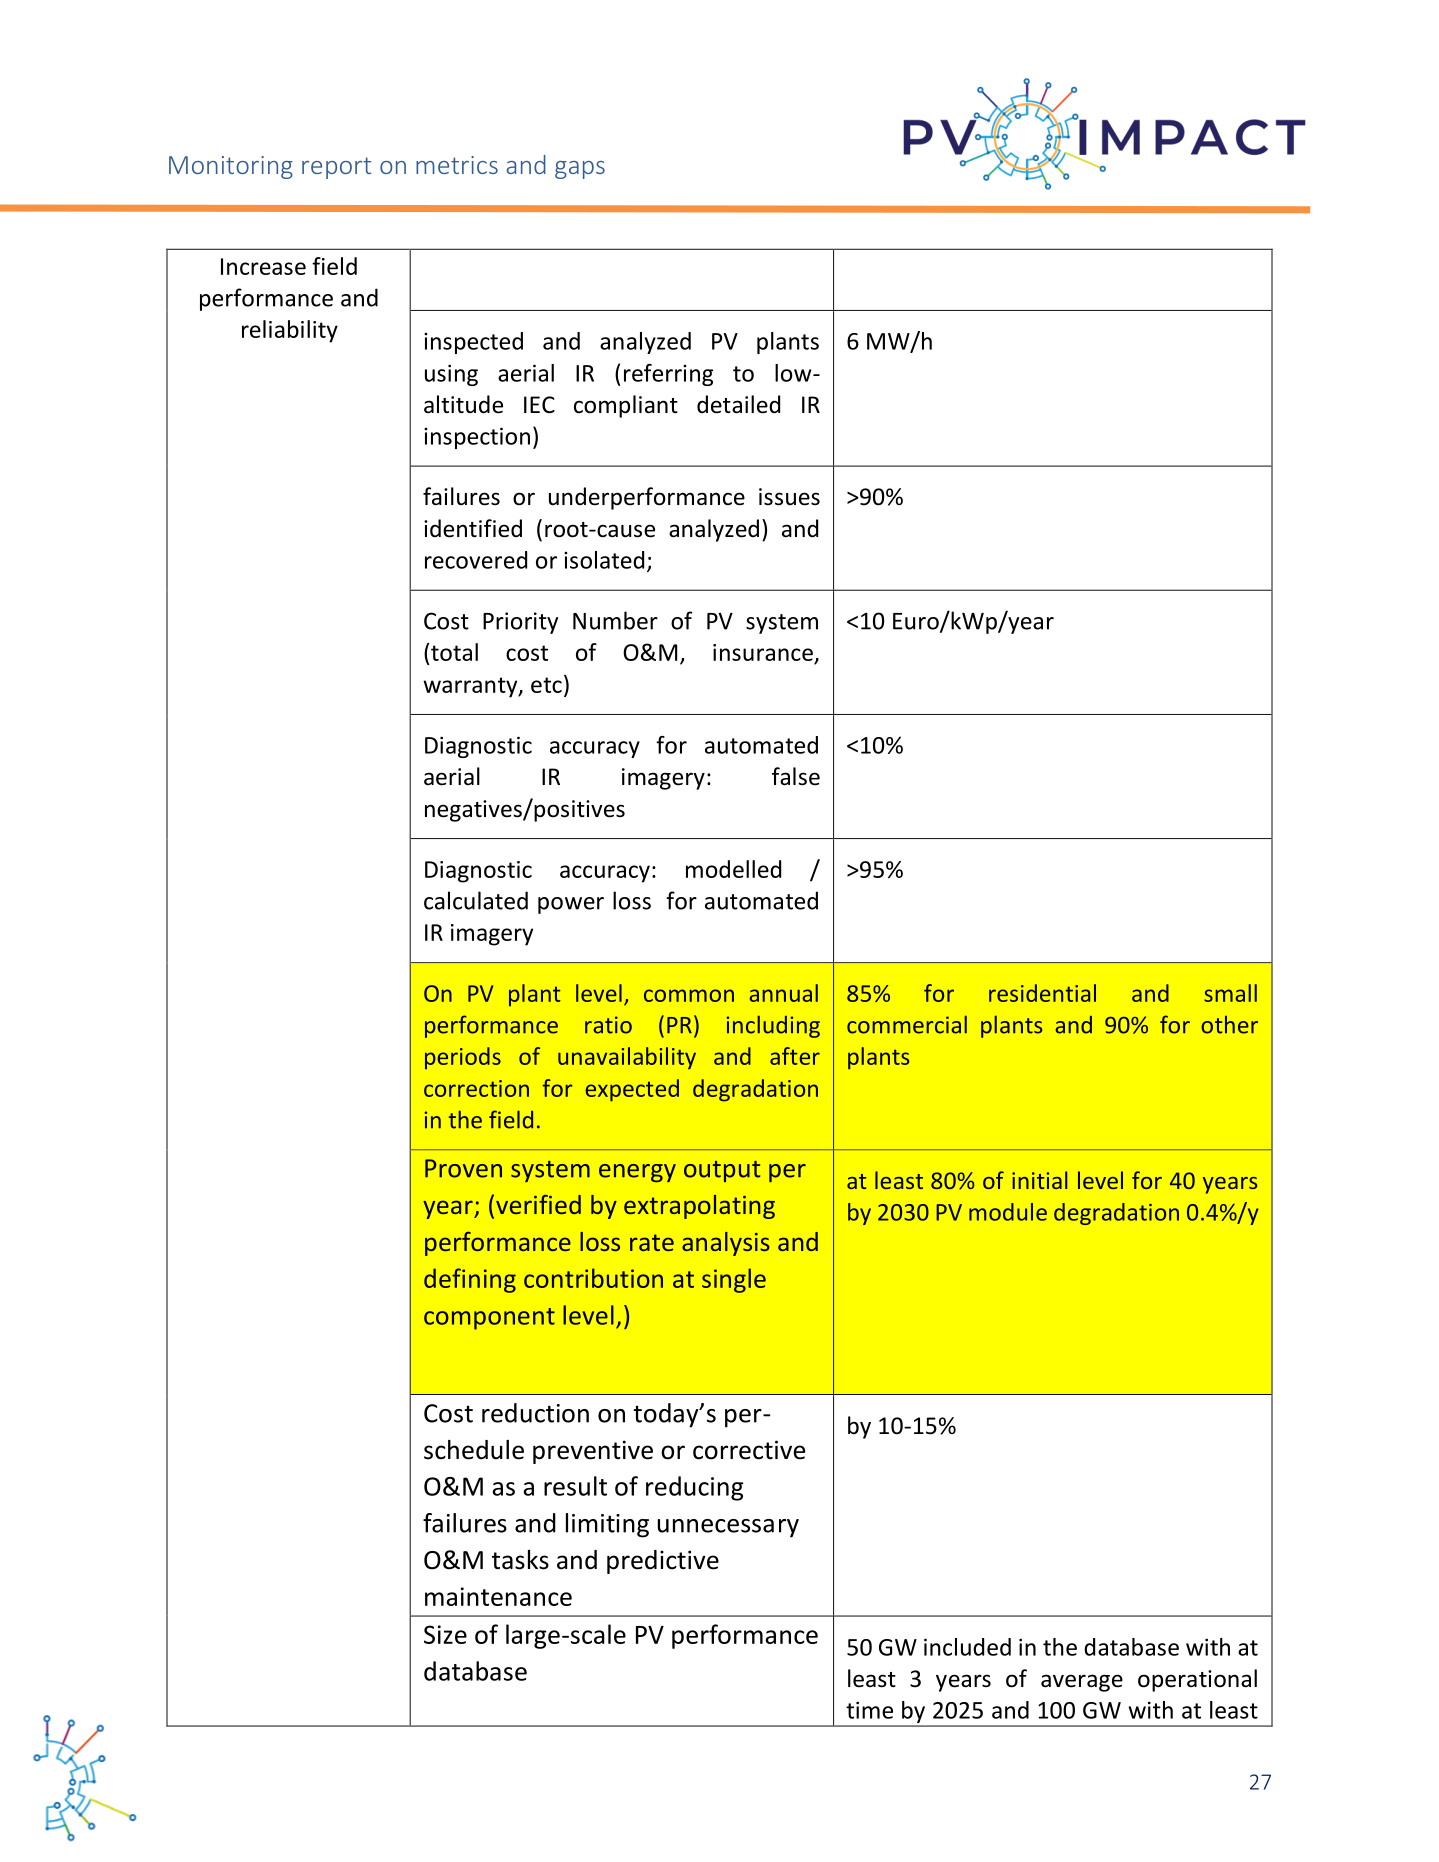 The image size is (1439, 1862). Describe the element at coordinates (789, 497) in the screenshot. I see `issues` at that location.
